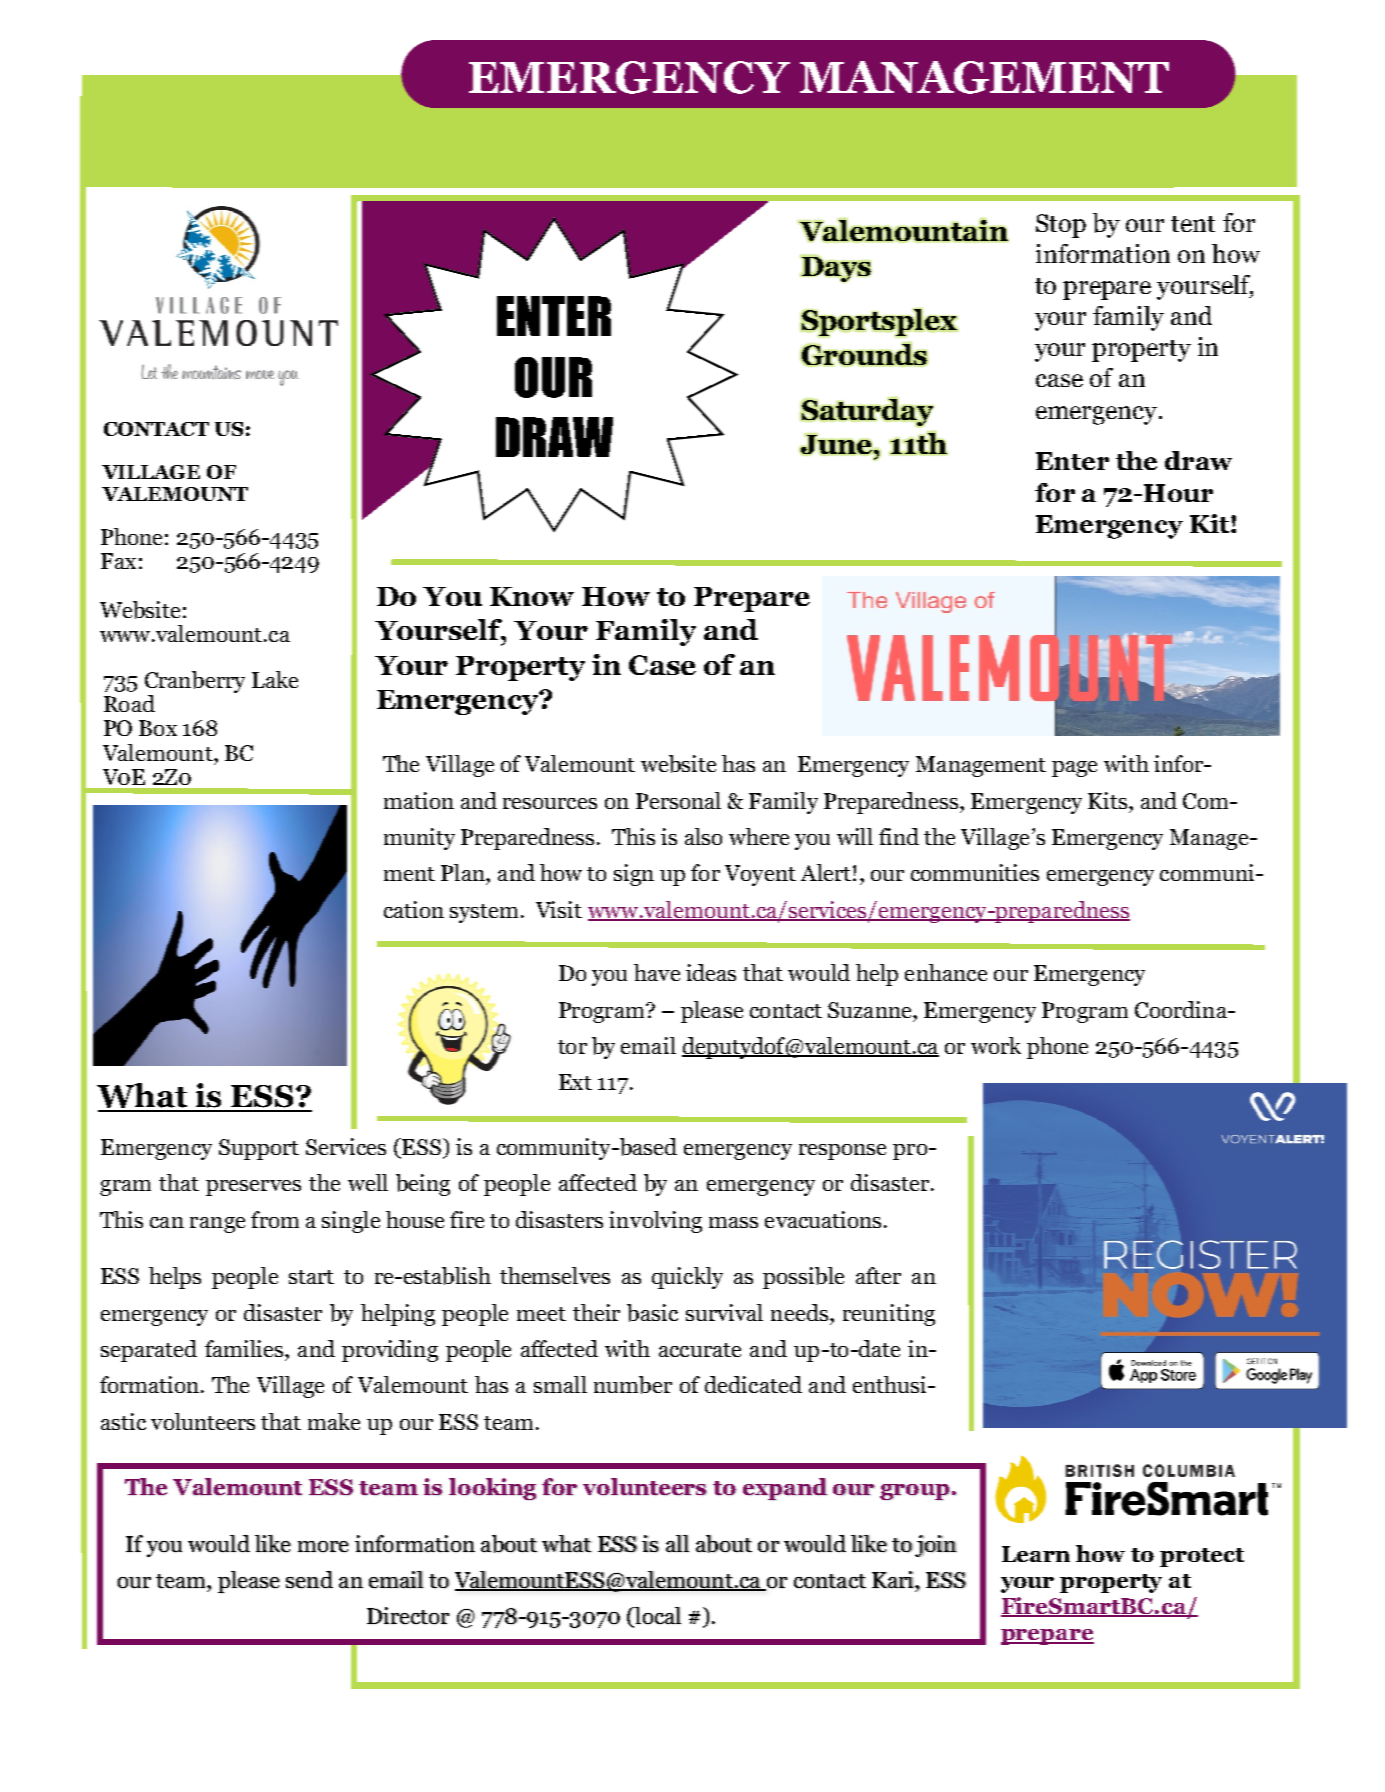  What do you see at coordinates (1061, 226) in the screenshot?
I see `Stop` at bounding box center [1061, 226].
